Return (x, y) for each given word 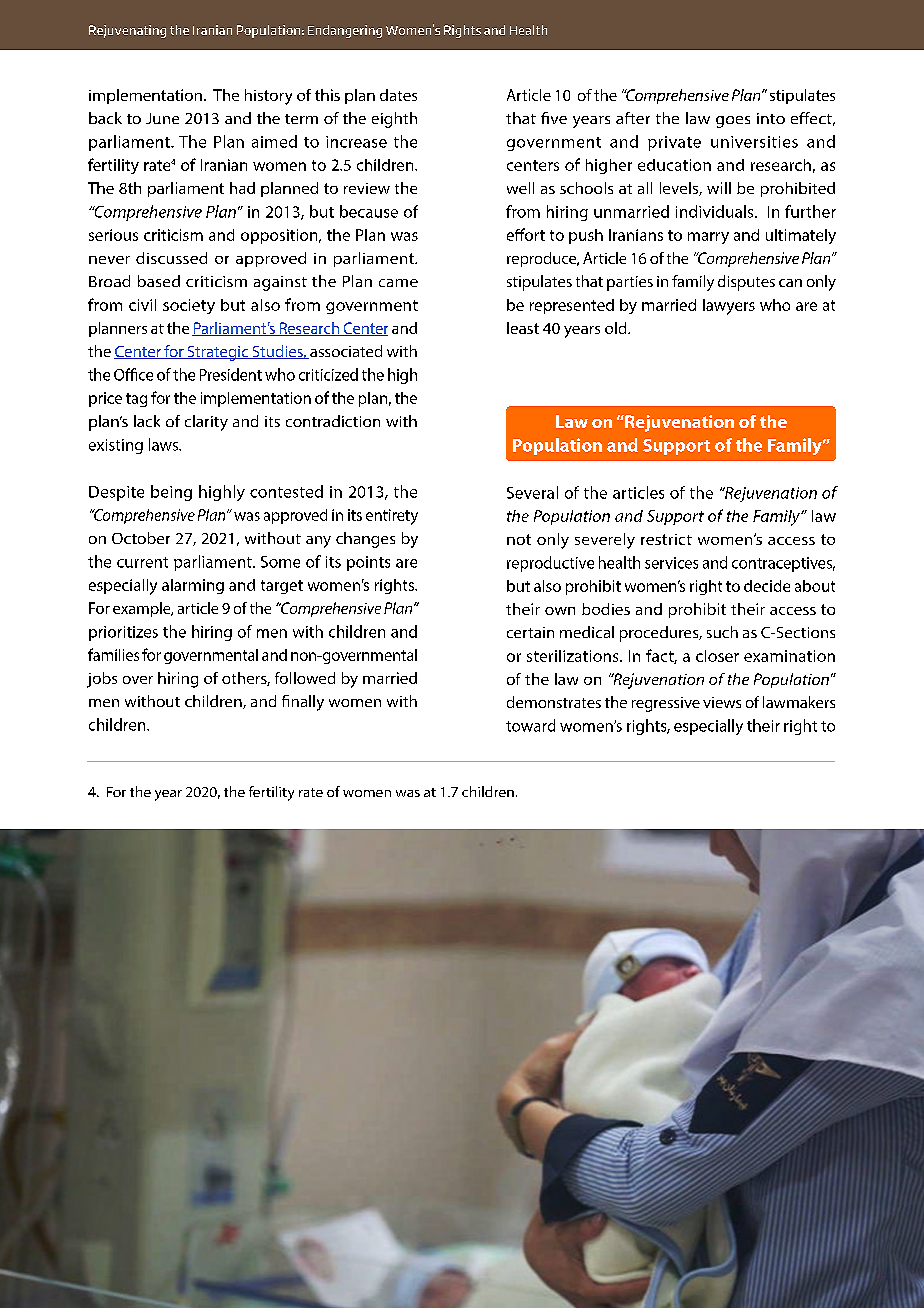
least (523, 328)
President (231, 374)
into (771, 118)
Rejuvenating (127, 31)
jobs (102, 680)
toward (530, 725)
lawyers (729, 307)
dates (398, 95)
